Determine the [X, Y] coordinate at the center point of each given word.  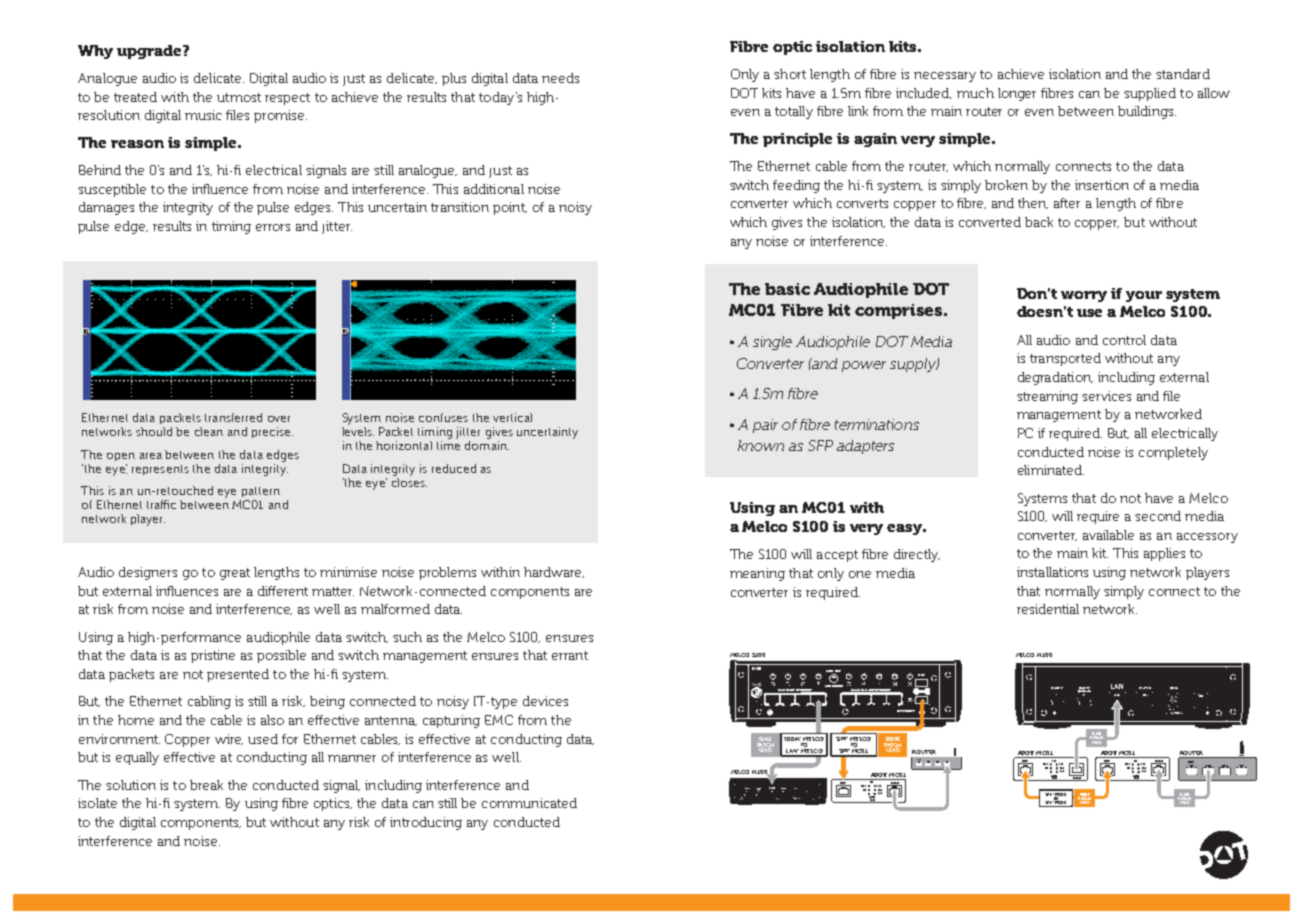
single [772, 343]
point [510, 208]
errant [570, 655]
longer [1017, 94]
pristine [213, 656]
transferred [233, 417]
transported [1065, 359]
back [1039, 222]
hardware [554, 572]
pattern [261, 492]
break [206, 785]
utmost [239, 97]
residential [1048, 609]
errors [273, 227]
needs [560, 78]
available [1108, 535]
